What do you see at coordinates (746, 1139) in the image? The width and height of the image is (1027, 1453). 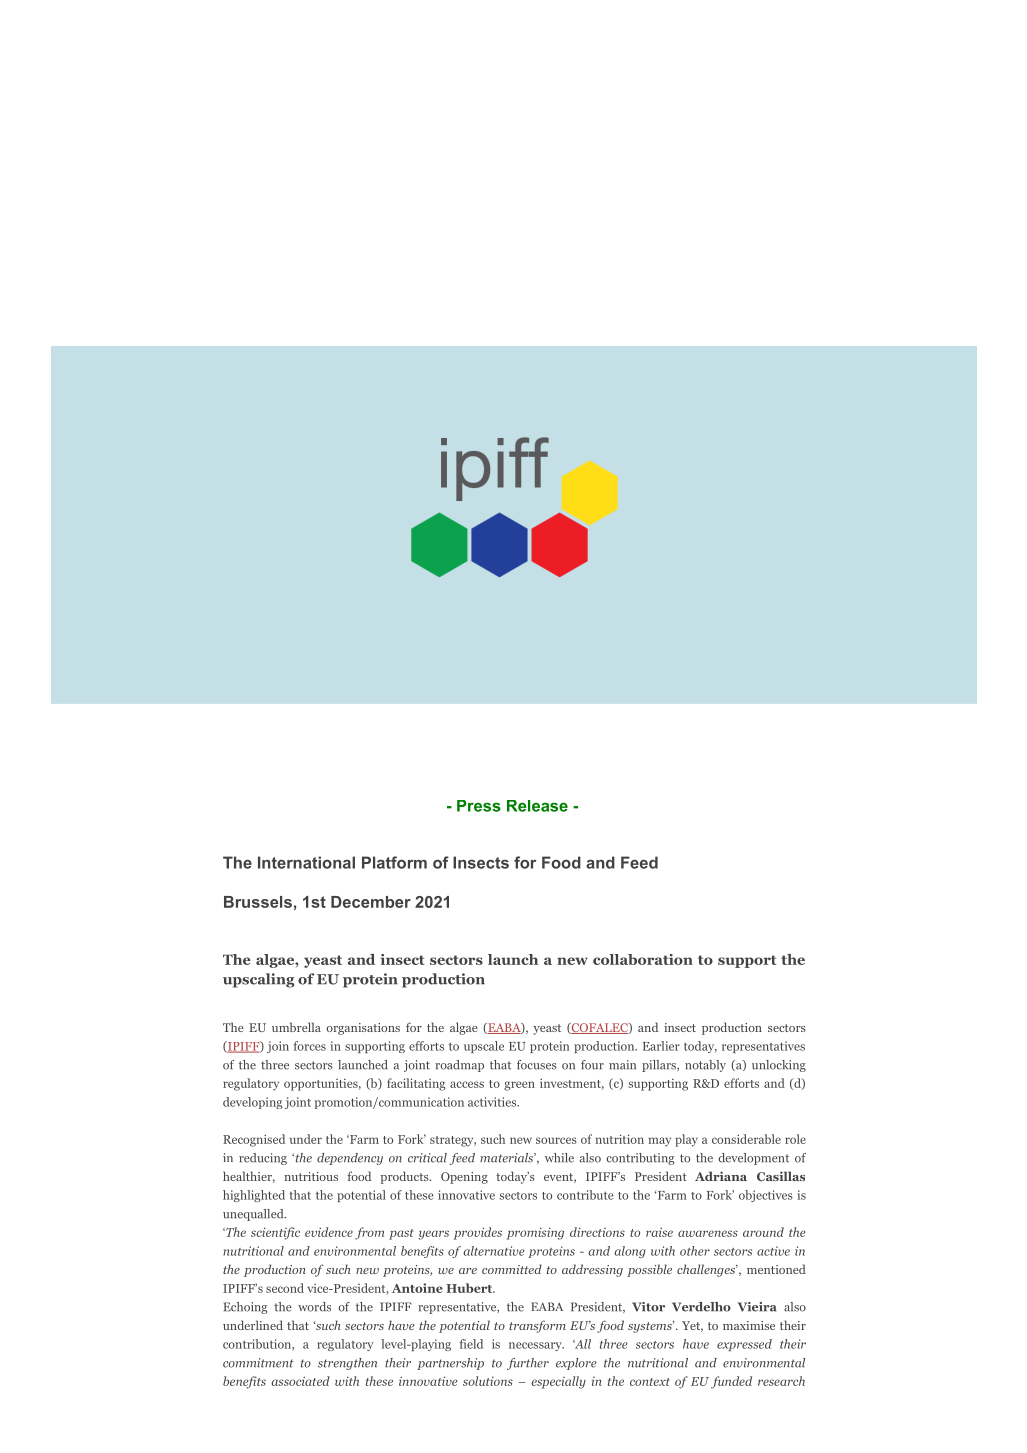 I see `considerable` at bounding box center [746, 1139].
